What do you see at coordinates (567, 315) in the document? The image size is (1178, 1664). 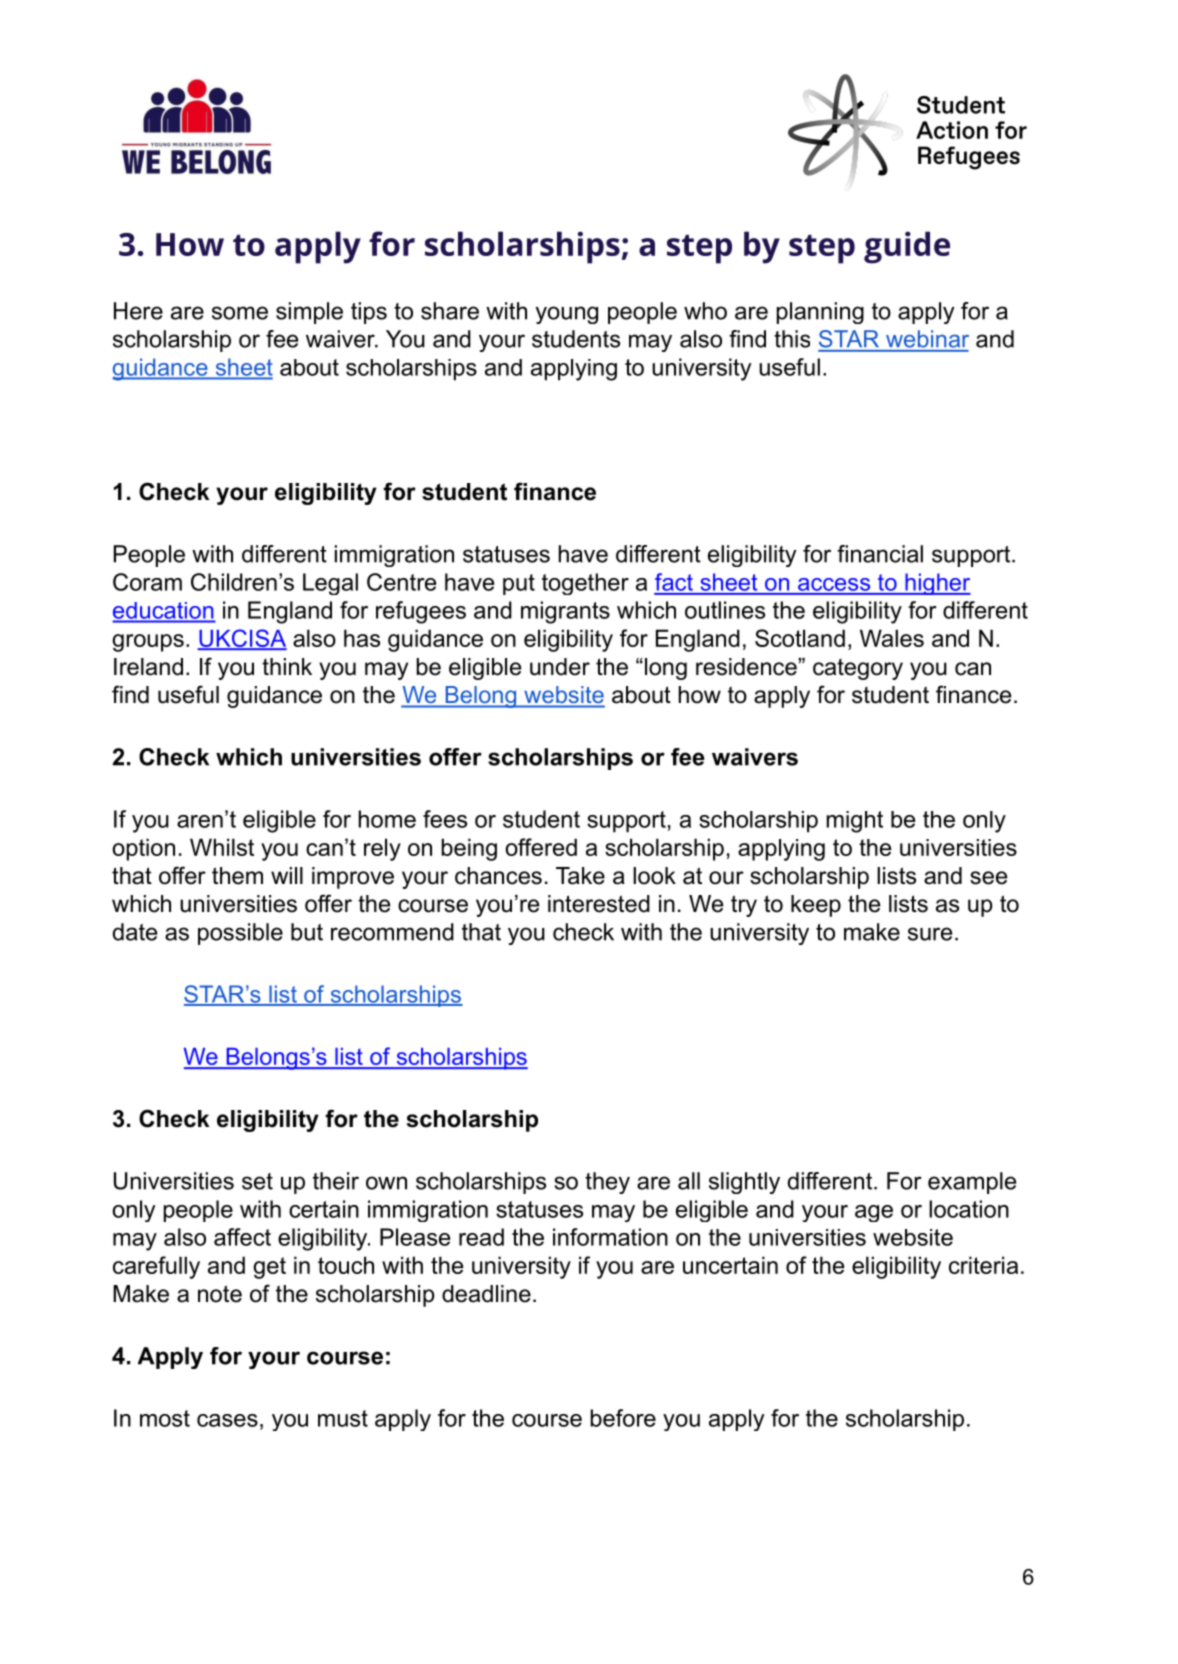 I see `young` at bounding box center [567, 315].
